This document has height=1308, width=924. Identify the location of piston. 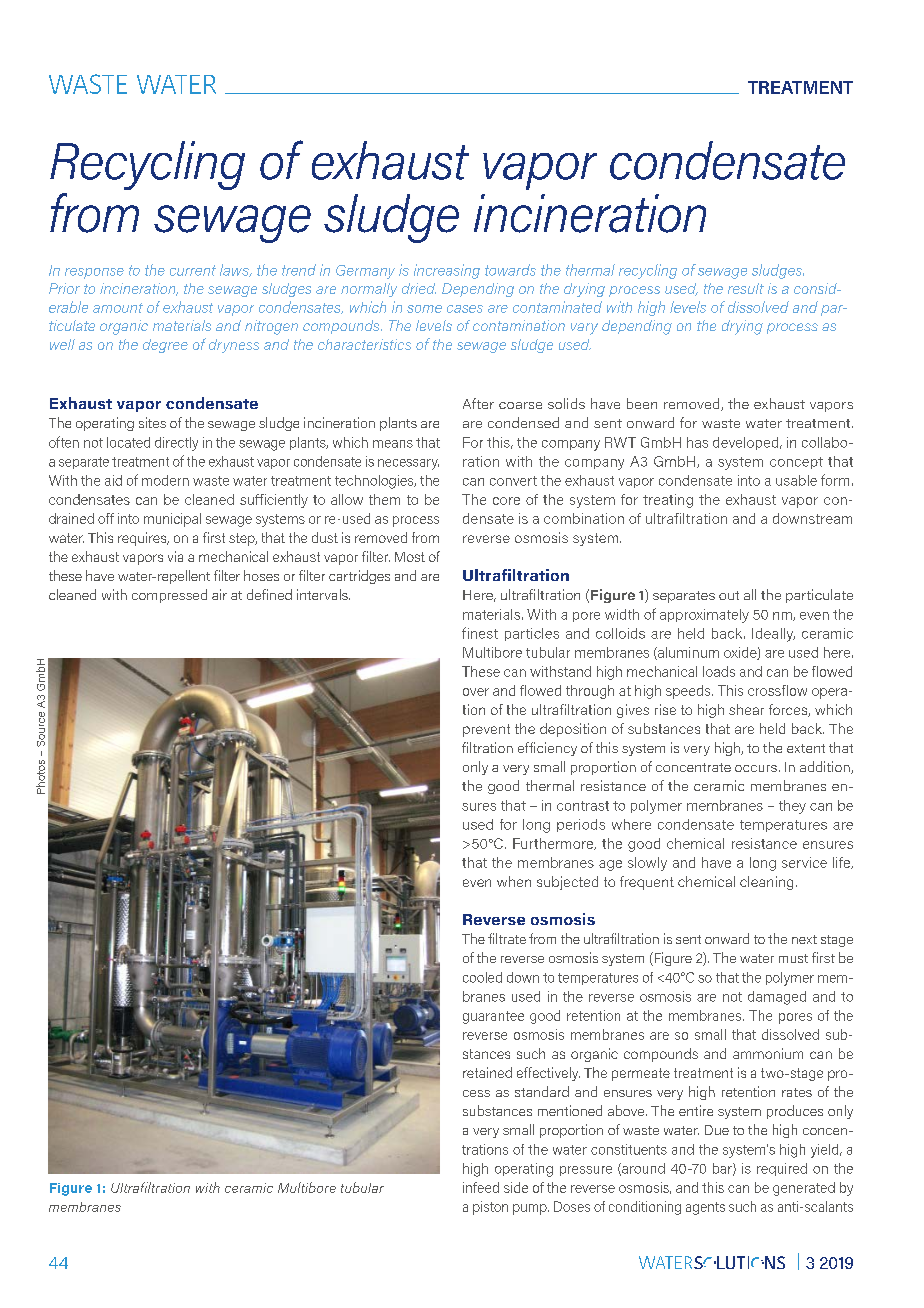
(490, 1208).
